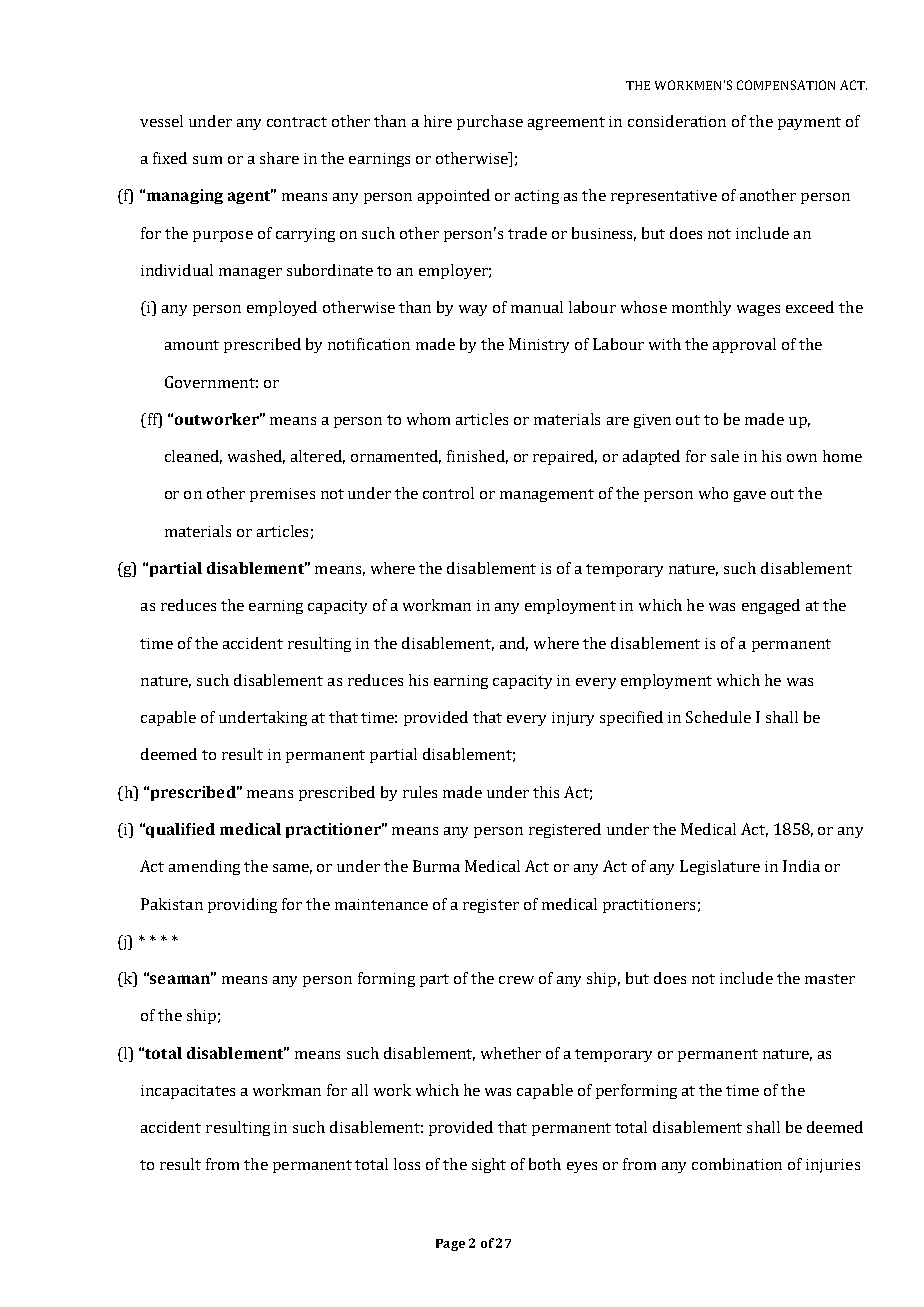 This screenshot has height=1307, width=924. I want to click on approval, so click(744, 345).
